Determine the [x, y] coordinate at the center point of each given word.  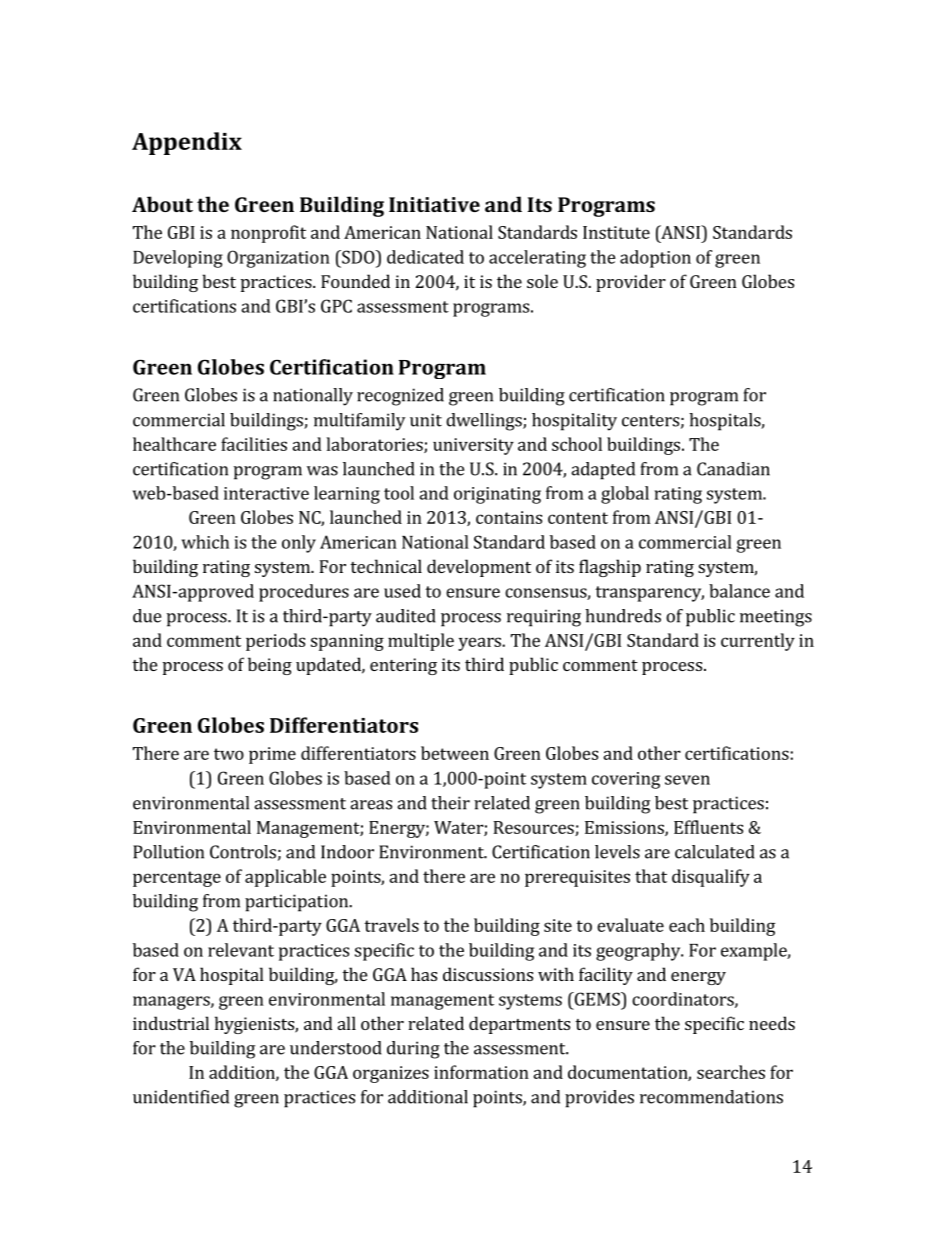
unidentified [181, 1097]
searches [731, 1072]
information [481, 1072]
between [455, 753]
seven [687, 780]
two [229, 754]
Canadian [733, 469]
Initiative [434, 204]
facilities [254, 444]
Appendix [187, 143]
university [473, 446]
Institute [616, 232]
